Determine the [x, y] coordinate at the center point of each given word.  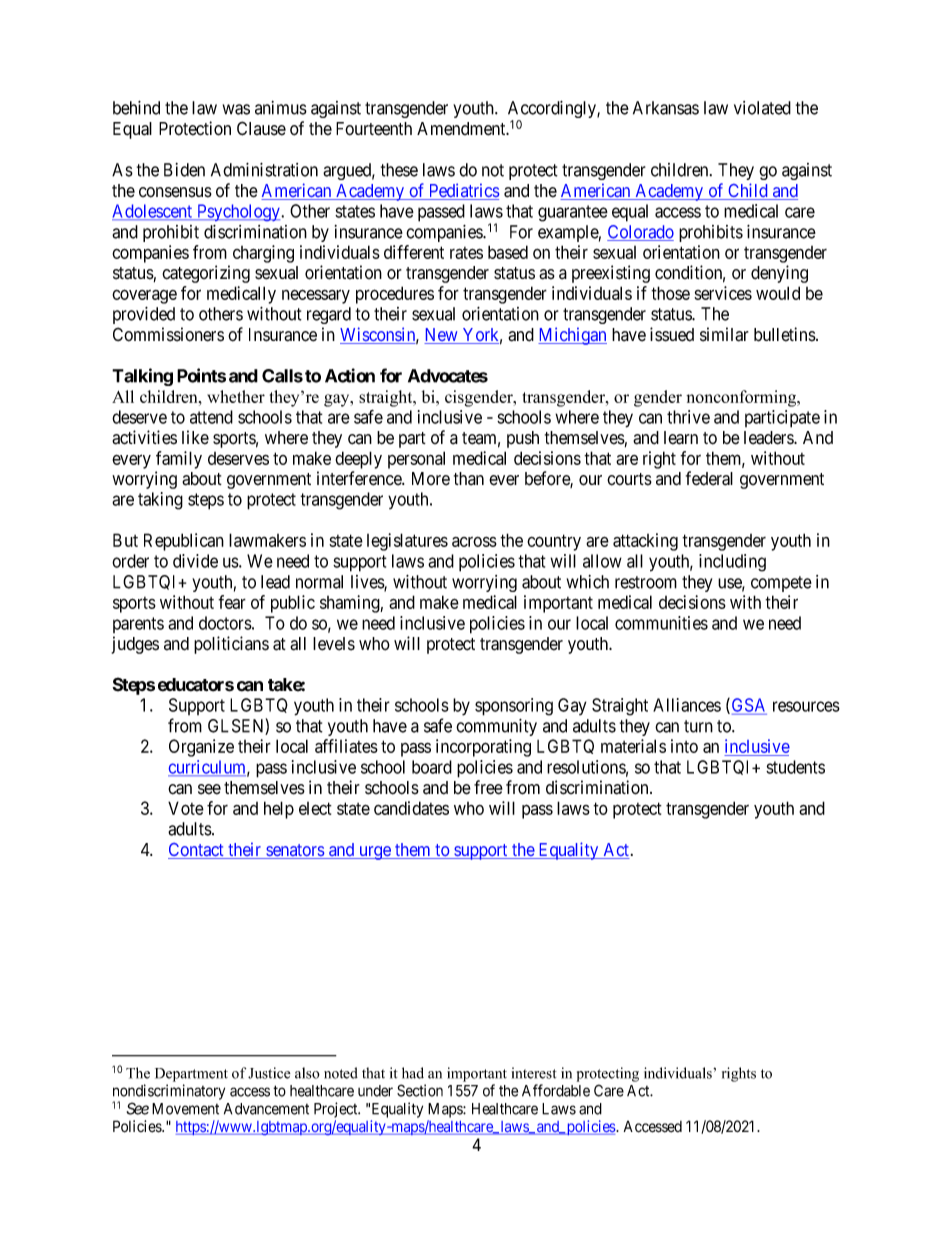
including [732, 563]
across [474, 542]
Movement [185, 1109]
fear [232, 602]
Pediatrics [462, 191]
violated [762, 108]
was [236, 109]
